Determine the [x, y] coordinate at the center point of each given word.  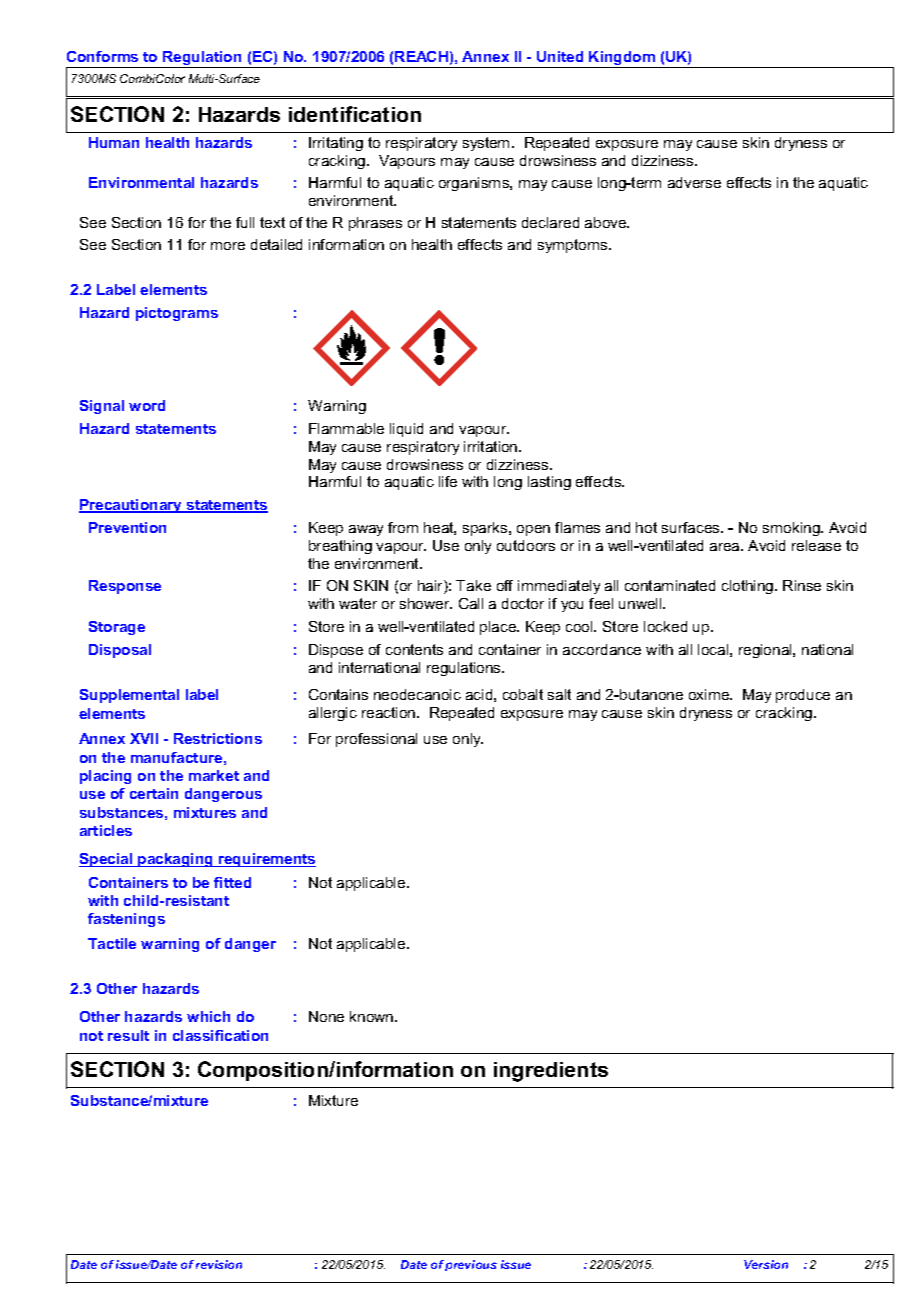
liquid [406, 430]
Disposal [120, 651]
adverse [694, 182]
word [147, 405]
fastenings [126, 920]
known [373, 1016]
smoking [792, 529]
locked [665, 626]
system [486, 144]
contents [414, 649]
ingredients [551, 1072]
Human [114, 142]
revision [219, 1264]
